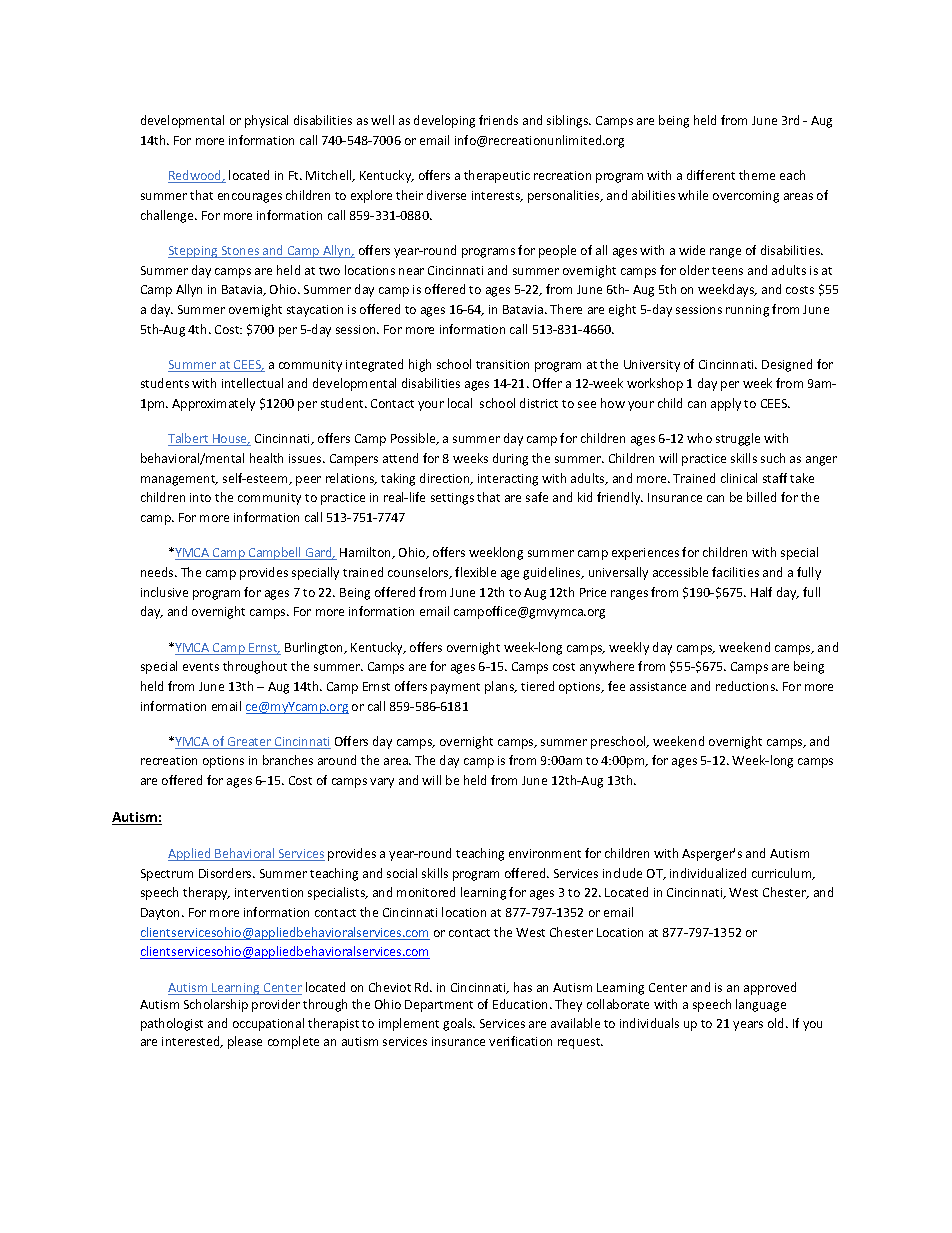 Image resolution: width=952 pixels, height=1233 pixels. What do you see at coordinates (216, 1005) in the screenshot?
I see `Scholarship` at bounding box center [216, 1005].
